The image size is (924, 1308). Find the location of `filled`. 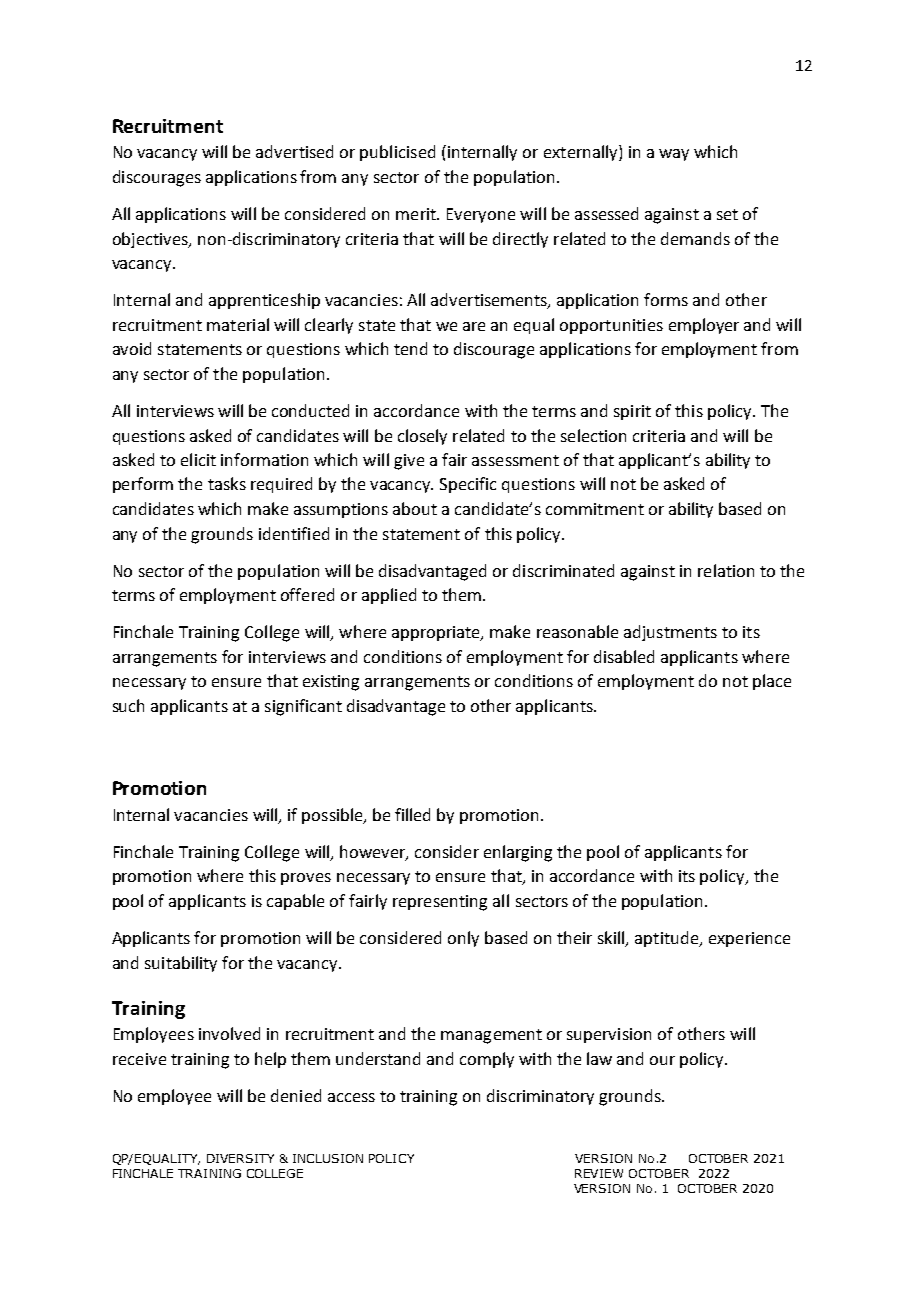

filled is located at coordinates (412, 814).
